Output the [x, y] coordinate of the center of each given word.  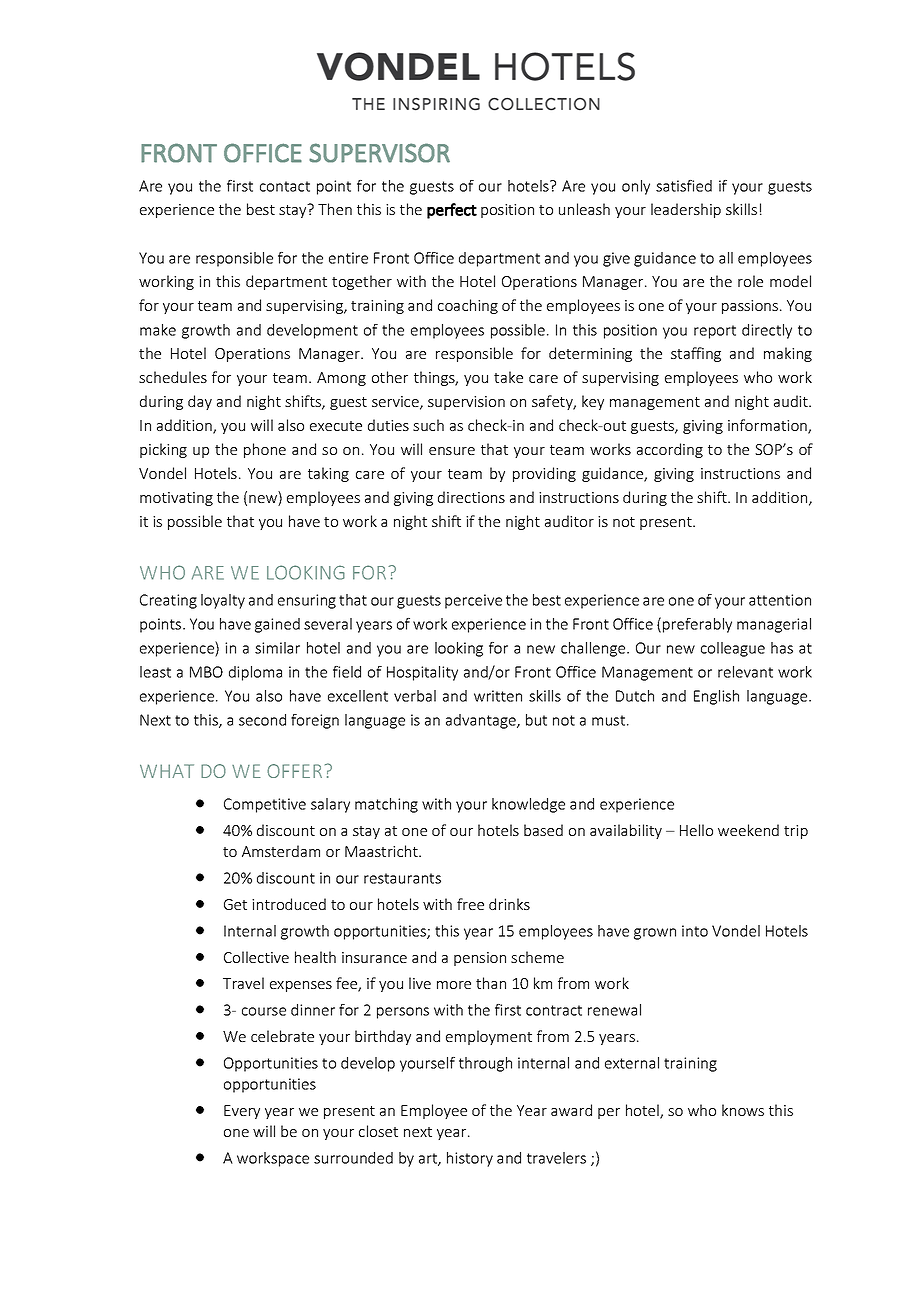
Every [242, 1112]
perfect [452, 211]
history [470, 1159]
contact [285, 186]
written [498, 696]
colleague [733, 649]
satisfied [684, 186]
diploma [255, 673]
